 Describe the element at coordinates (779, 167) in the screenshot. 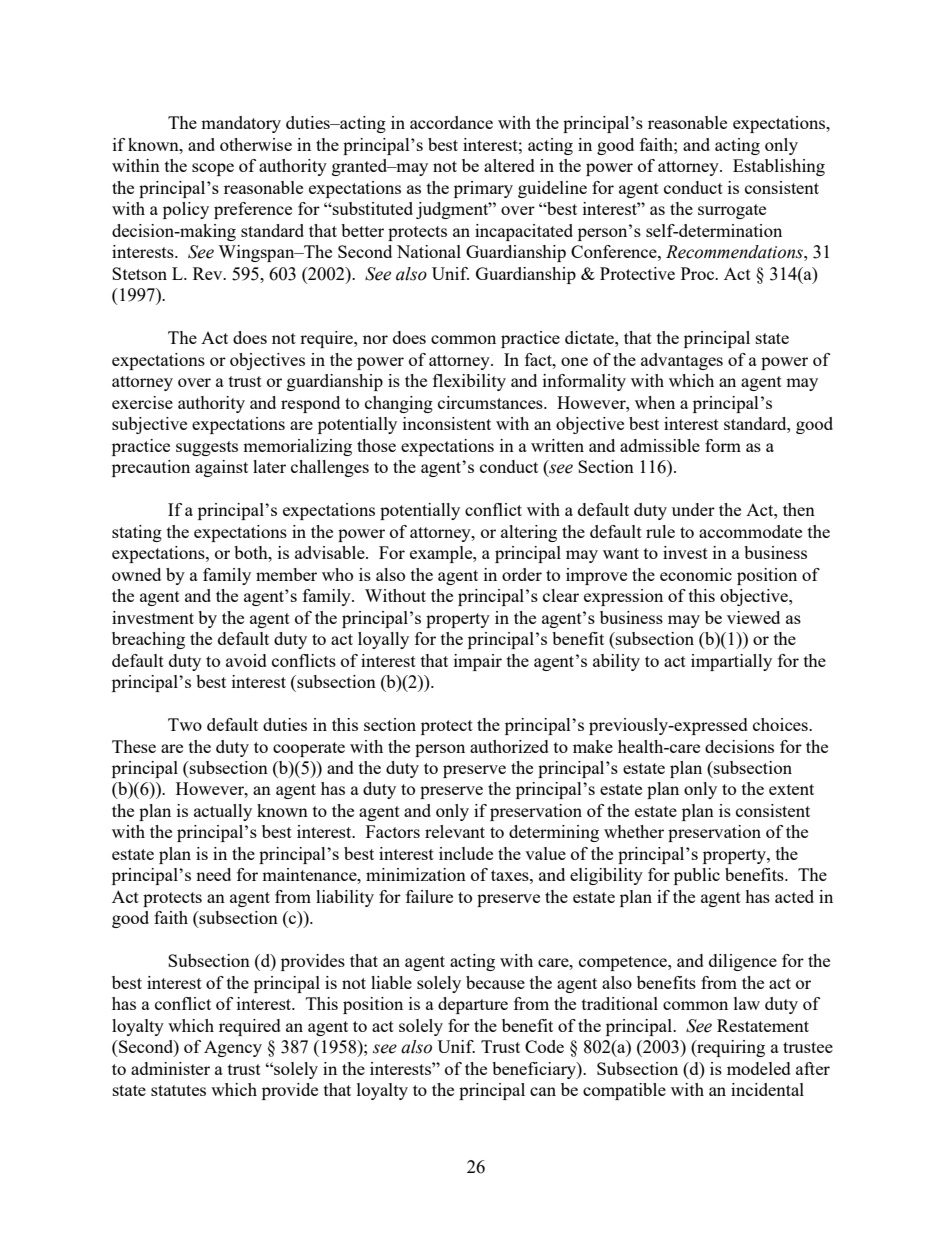

I see `Establishing` at that location.
